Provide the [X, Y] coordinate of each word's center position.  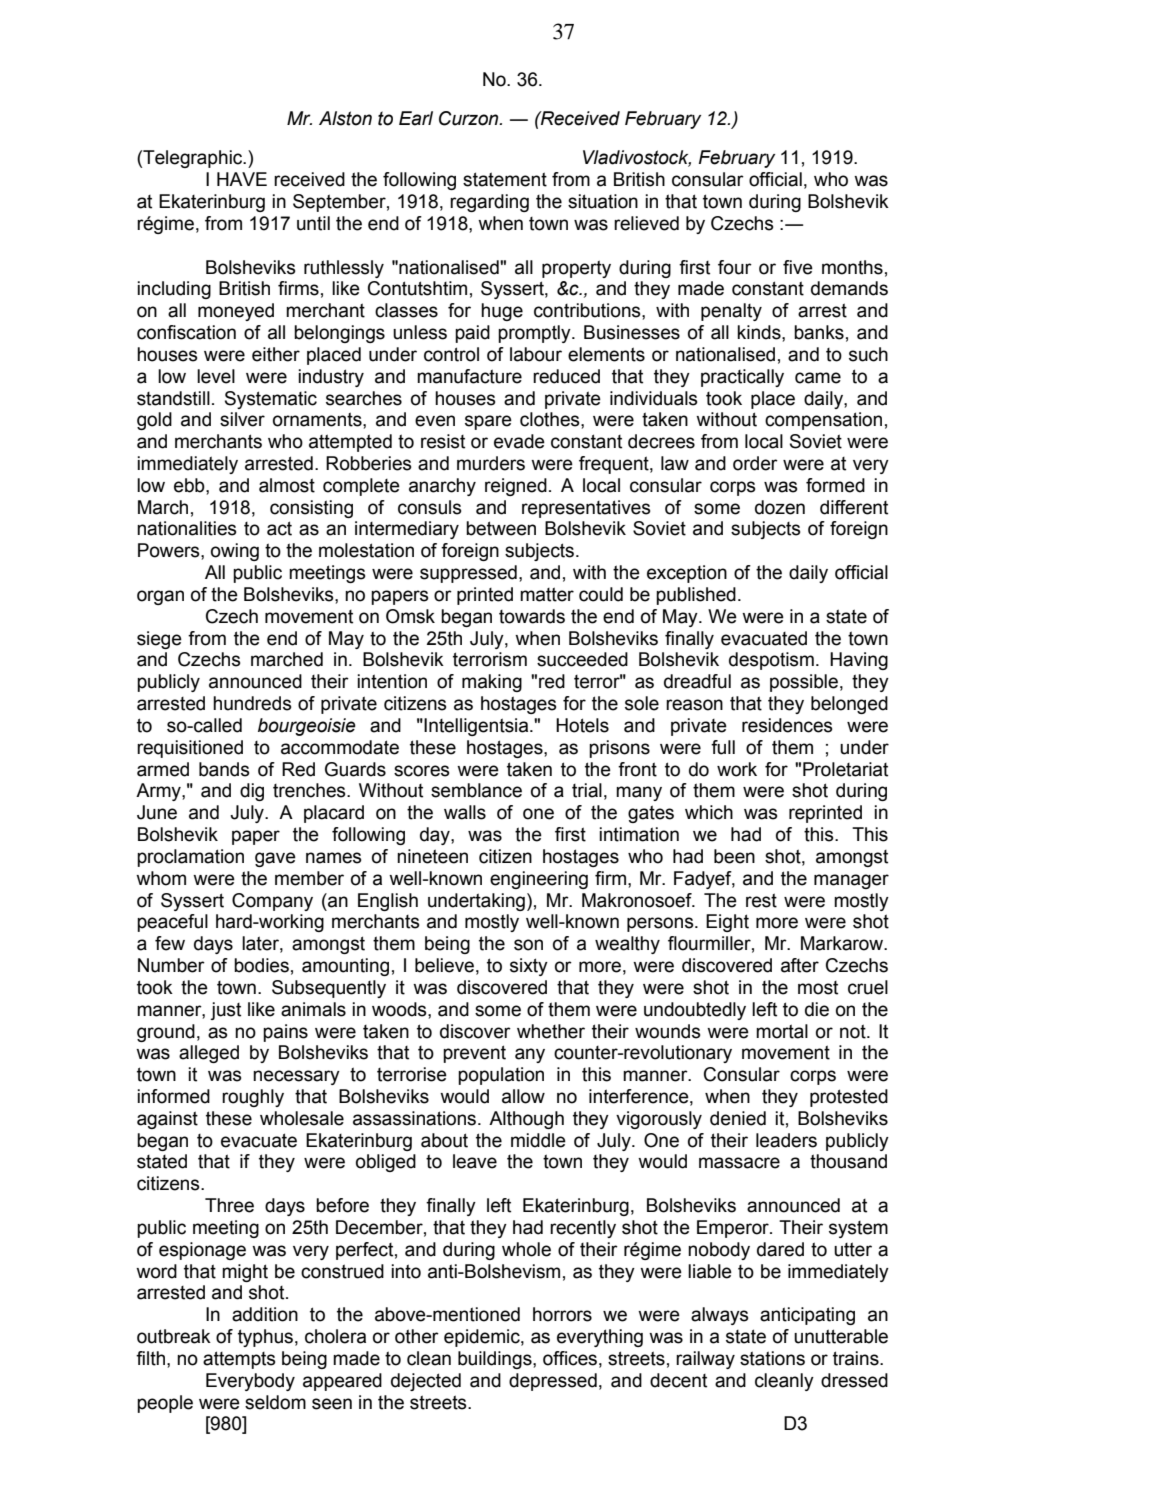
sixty [529, 967]
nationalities [186, 528]
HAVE [242, 179]
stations [772, 1358]
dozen [780, 507]
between [501, 528]
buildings [496, 1360]
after [800, 965]
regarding [489, 203]
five [798, 267]
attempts [239, 1360]
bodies [261, 965]
